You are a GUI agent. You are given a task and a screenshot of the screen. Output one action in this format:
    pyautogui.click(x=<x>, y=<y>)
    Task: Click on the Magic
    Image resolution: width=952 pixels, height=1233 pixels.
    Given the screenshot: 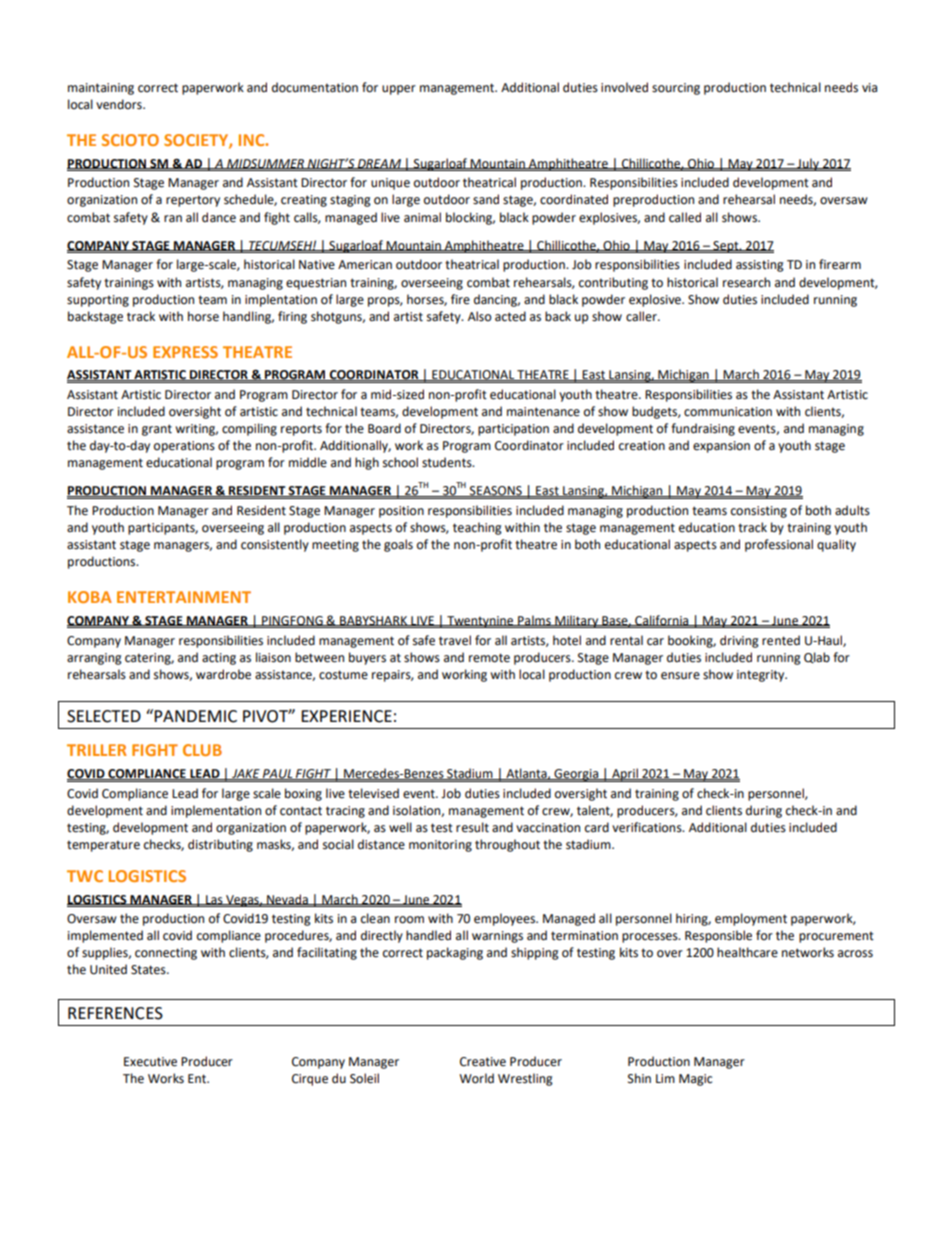 What is the action you would take?
    pyautogui.click(x=695, y=1080)
